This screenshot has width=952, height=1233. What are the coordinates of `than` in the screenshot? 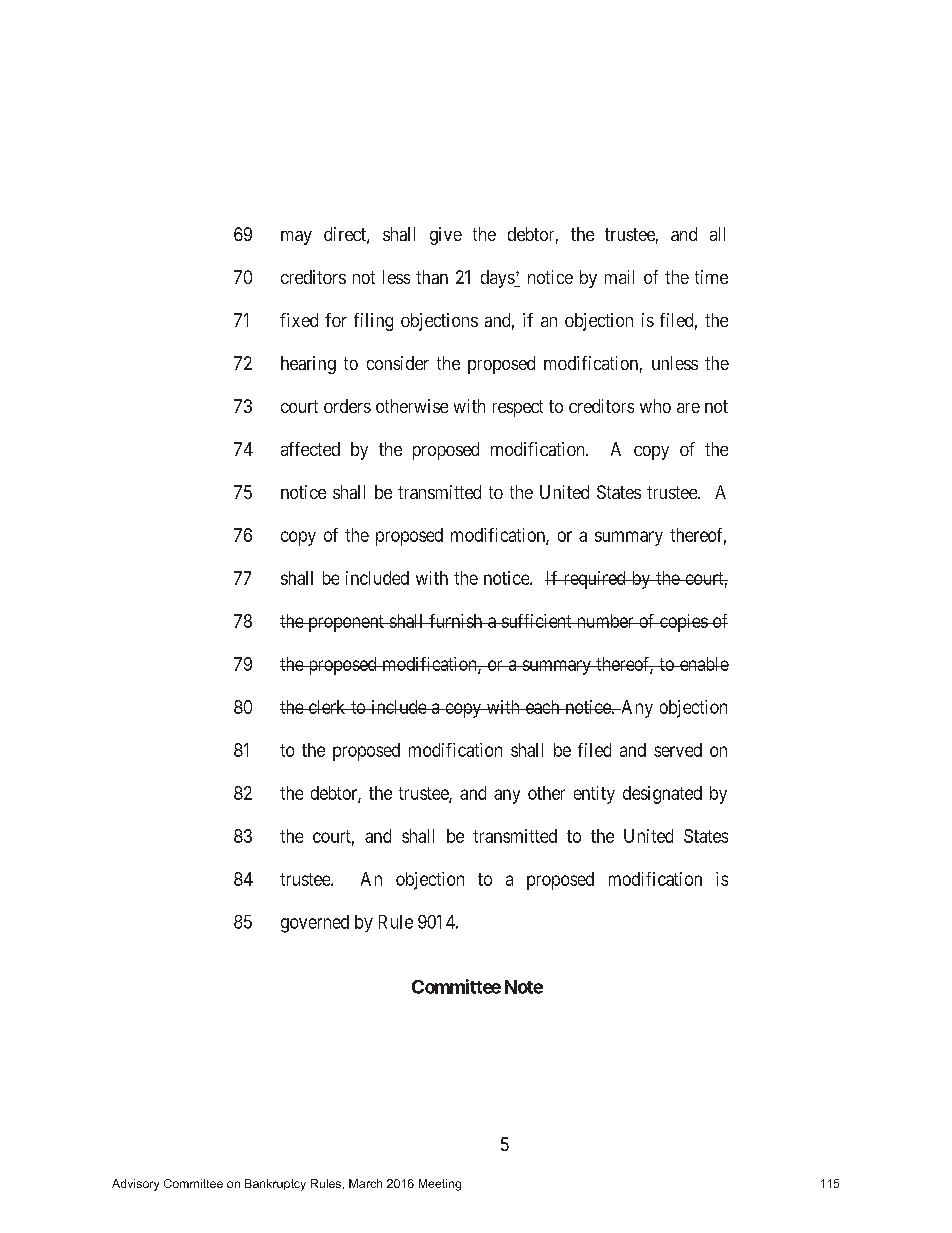 It's located at (432, 277).
